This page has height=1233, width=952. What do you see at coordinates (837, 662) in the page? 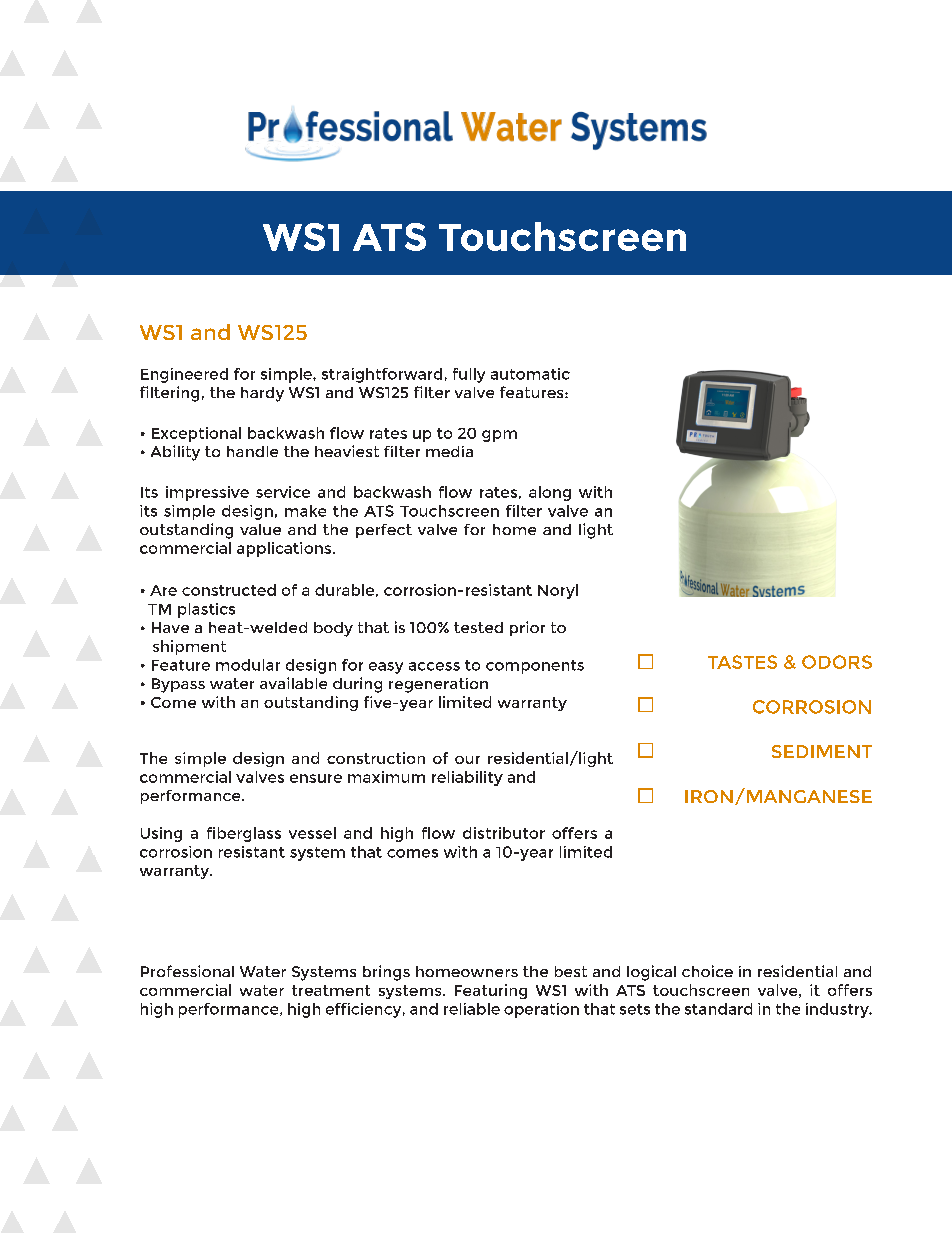
I see `ODORS` at bounding box center [837, 662].
